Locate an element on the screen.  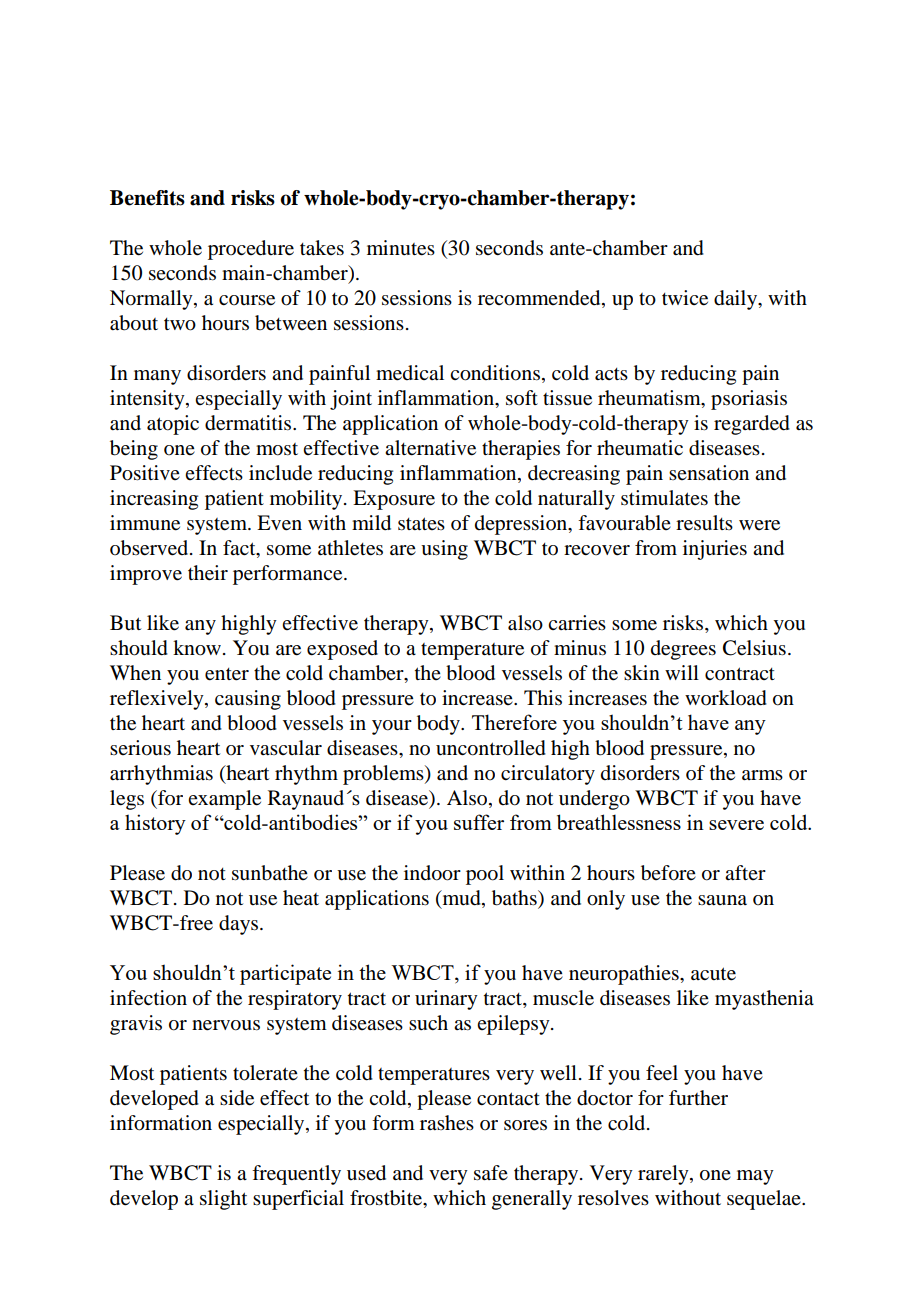
minutes is located at coordinates (401, 248).
